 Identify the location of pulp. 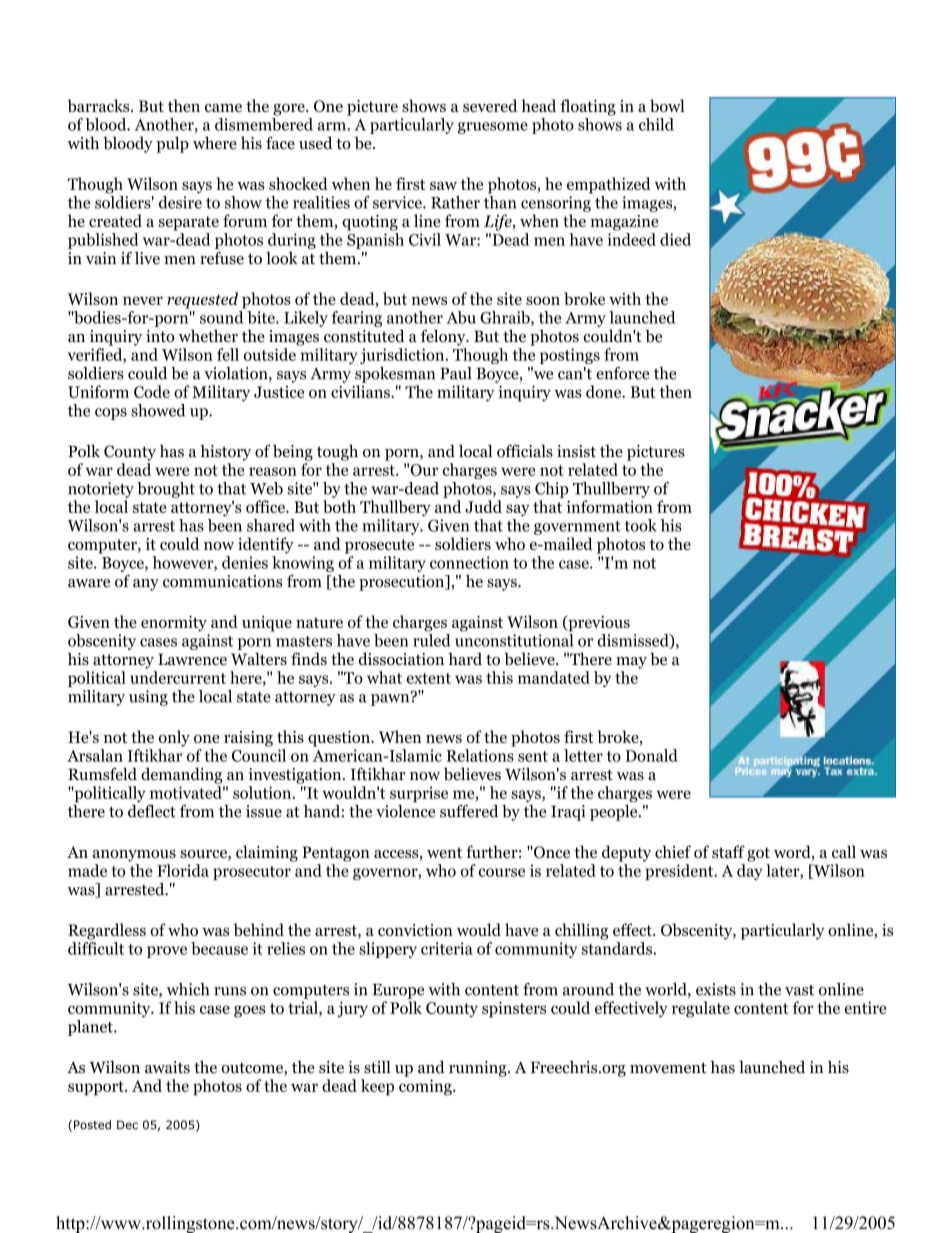
(172, 144).
